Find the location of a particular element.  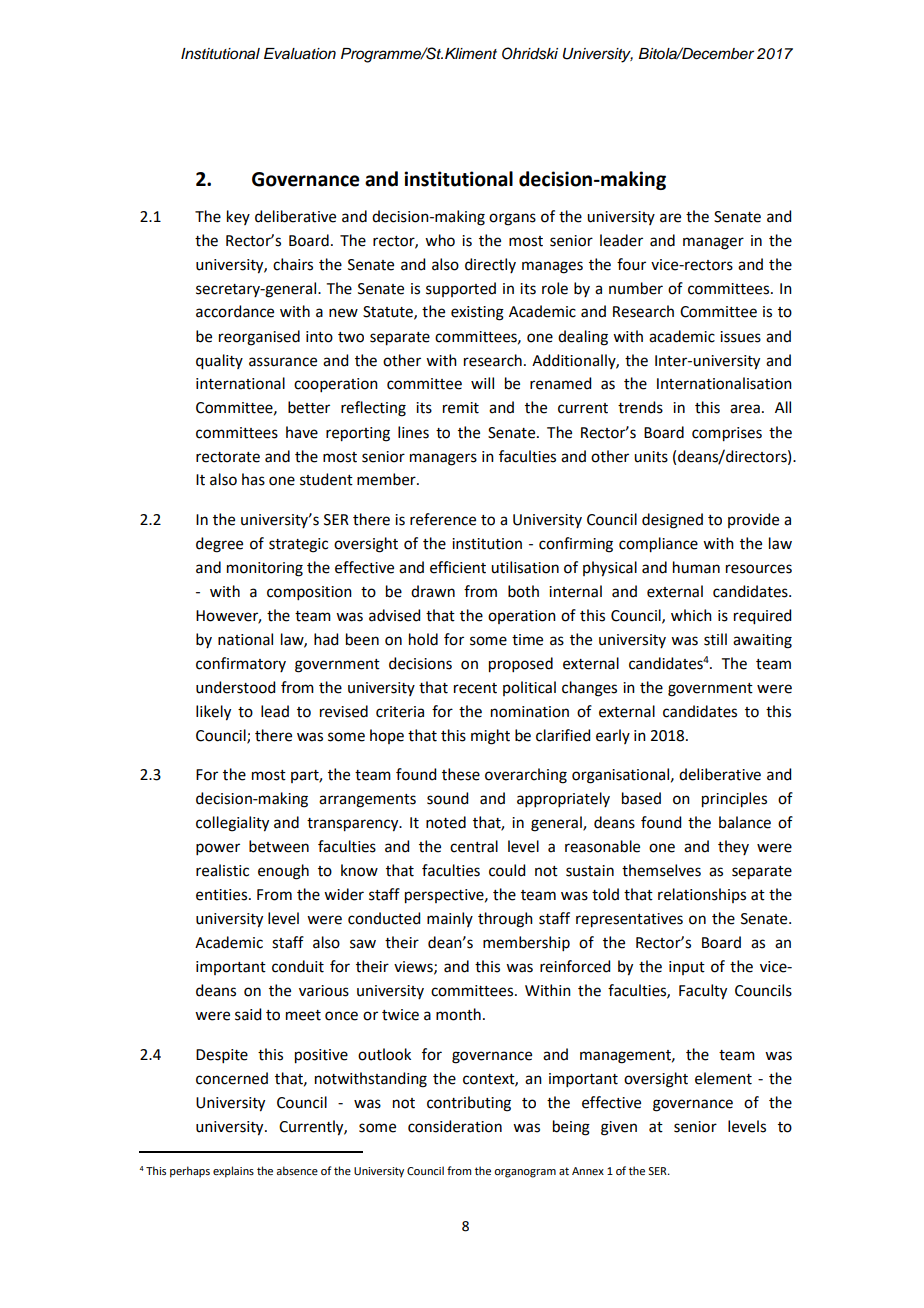

explains is located at coordinates (233, 1172).
